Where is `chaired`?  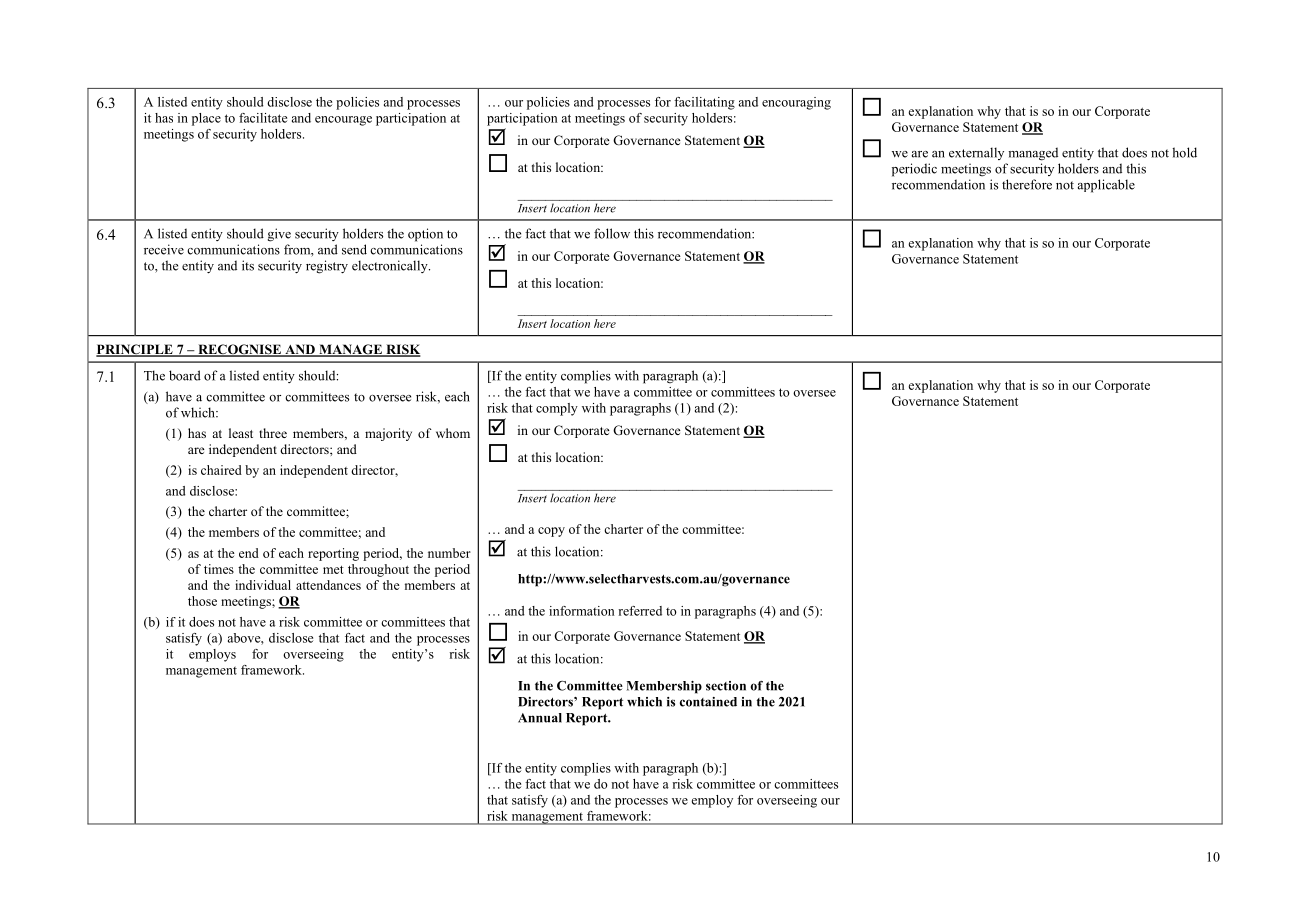 chaired is located at coordinates (221, 470).
